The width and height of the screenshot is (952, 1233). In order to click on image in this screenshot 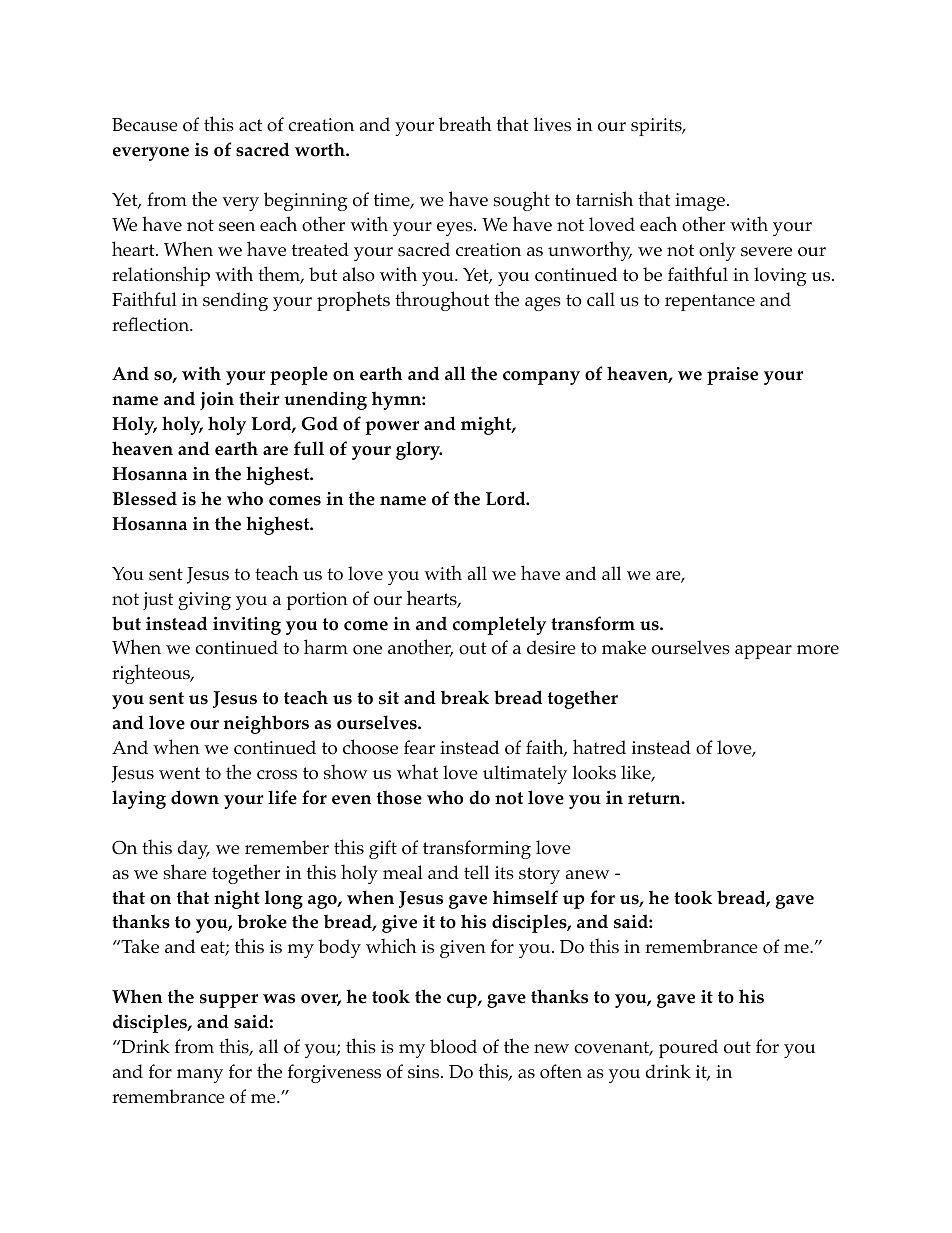, I will do `click(700, 202)`.
